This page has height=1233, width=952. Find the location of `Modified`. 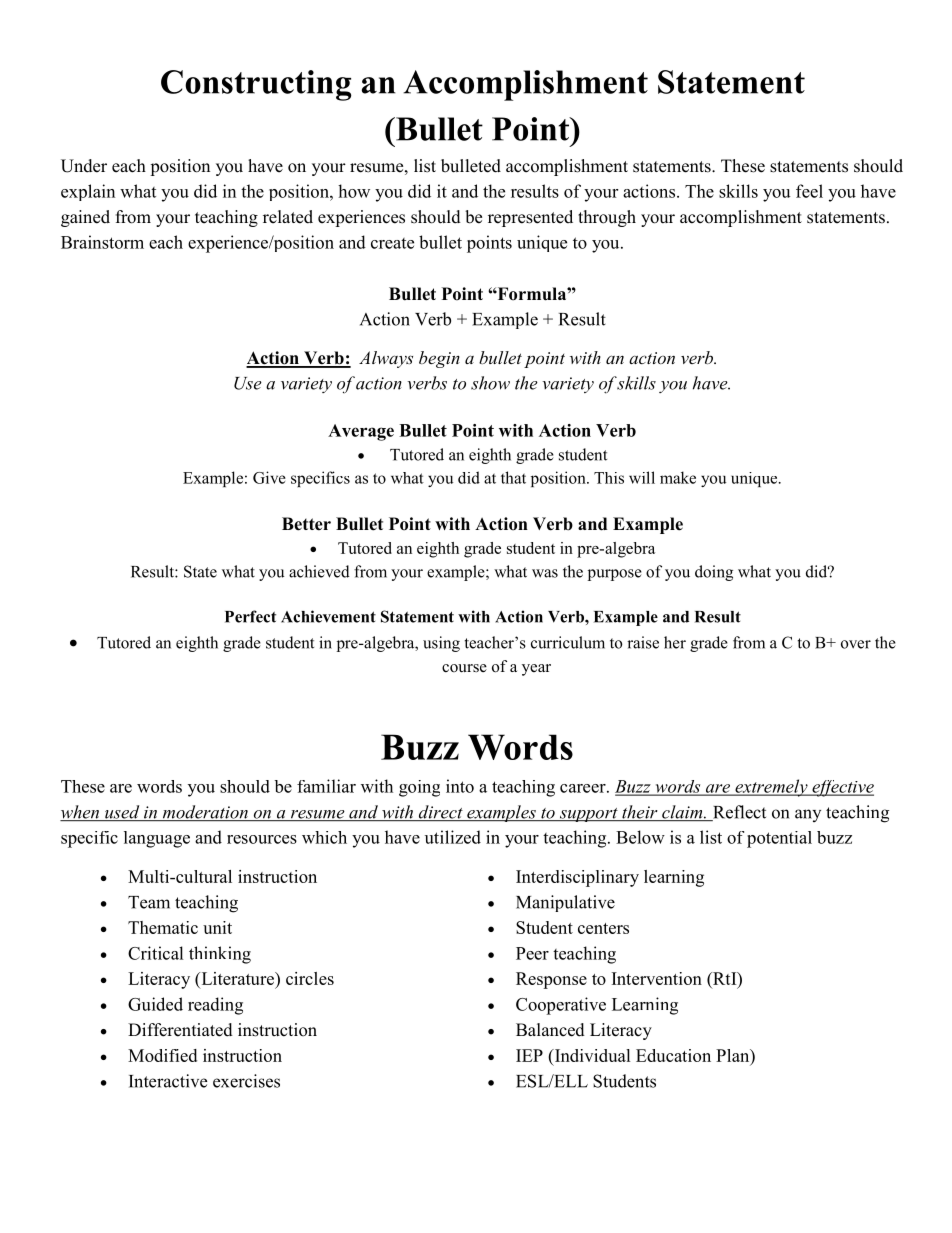

Modified is located at coordinates (162, 1055).
